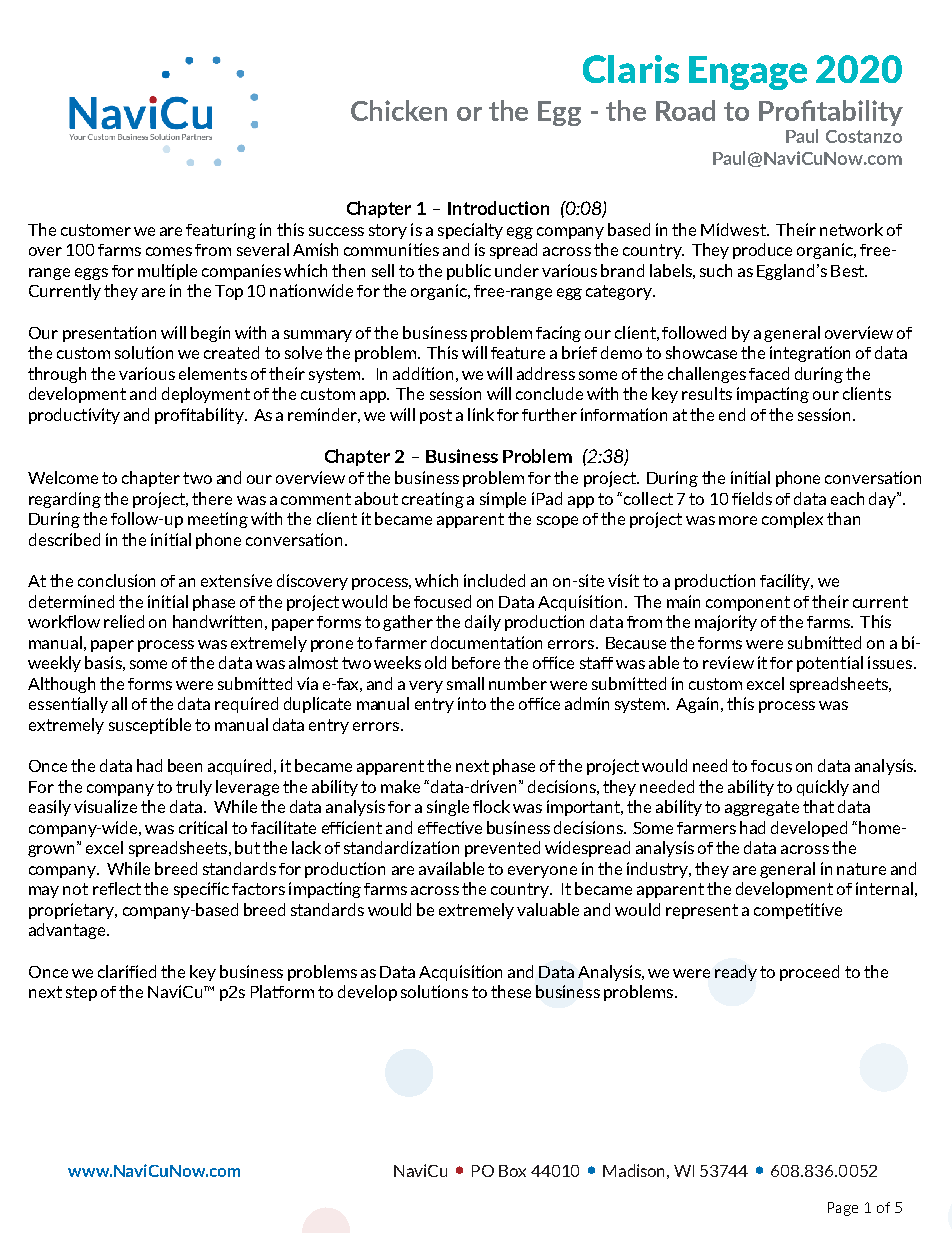 This image has width=952, height=1233. Describe the element at coordinates (117, 888) in the image. I see `reflect` at that location.
